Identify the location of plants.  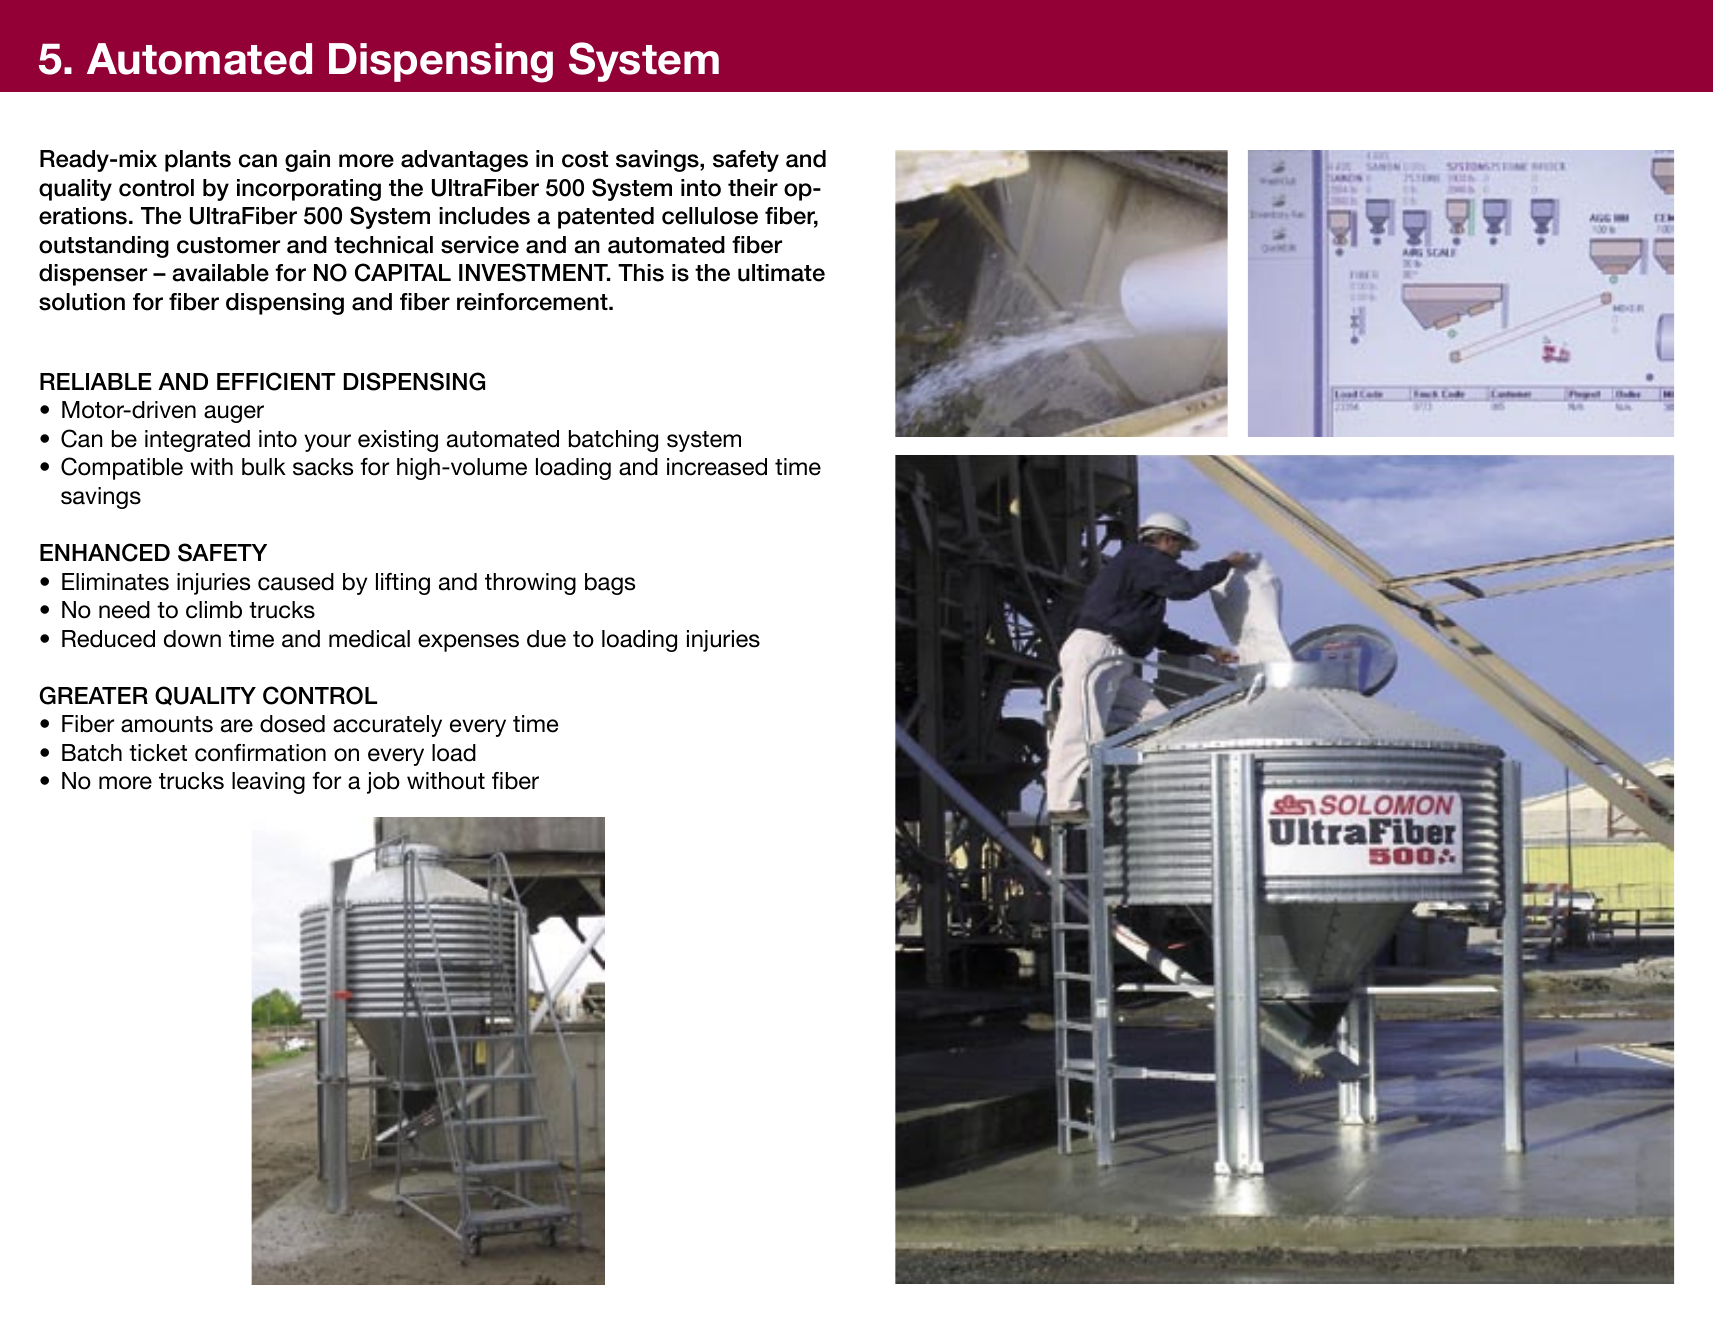
(198, 161).
